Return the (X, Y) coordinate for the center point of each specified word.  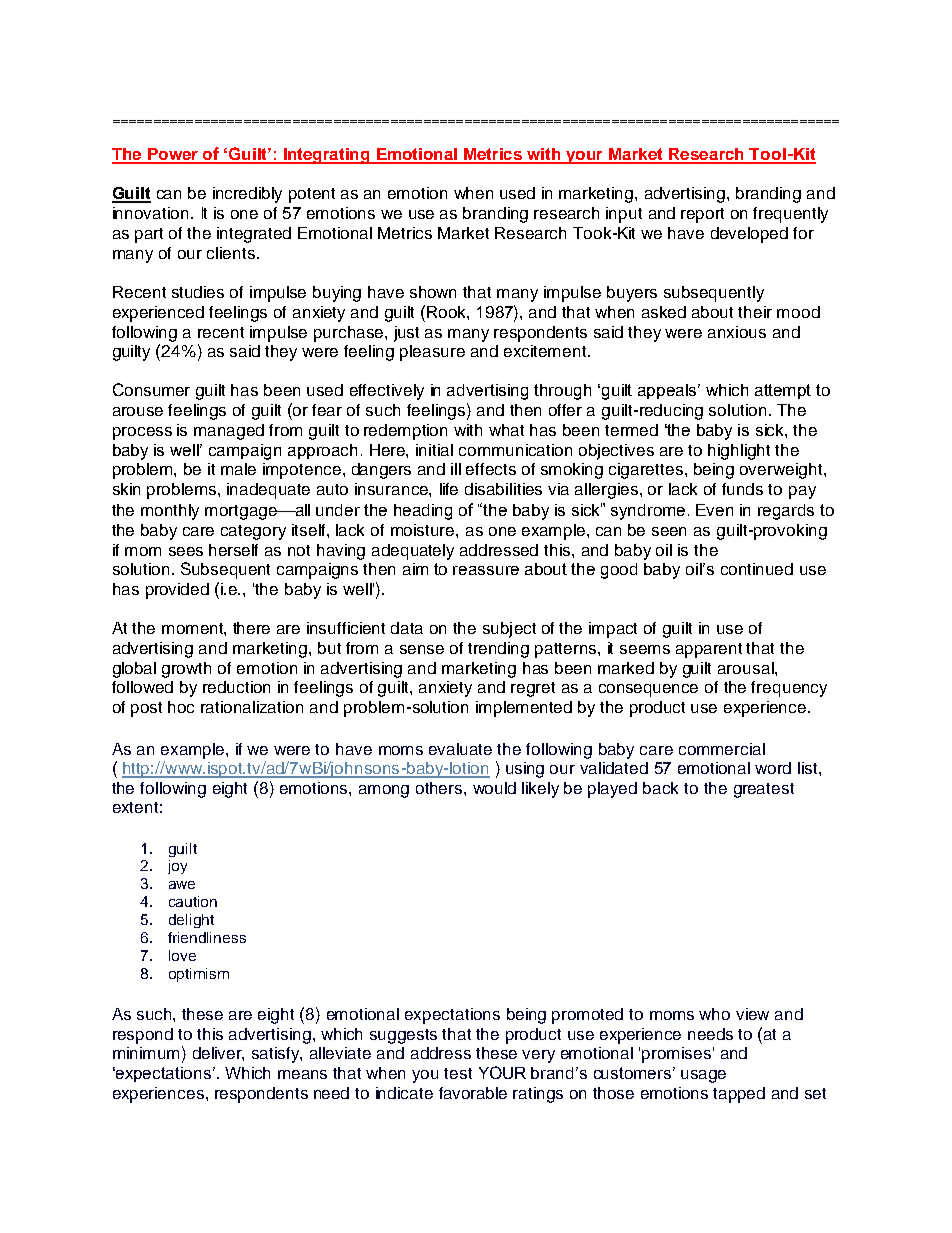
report (702, 215)
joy (177, 867)
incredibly (247, 195)
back (660, 788)
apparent (709, 650)
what (506, 430)
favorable (473, 1093)
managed (229, 432)
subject (509, 630)
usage (703, 1076)
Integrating (327, 156)
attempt (783, 391)
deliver (218, 1054)
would (494, 788)
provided (177, 591)
